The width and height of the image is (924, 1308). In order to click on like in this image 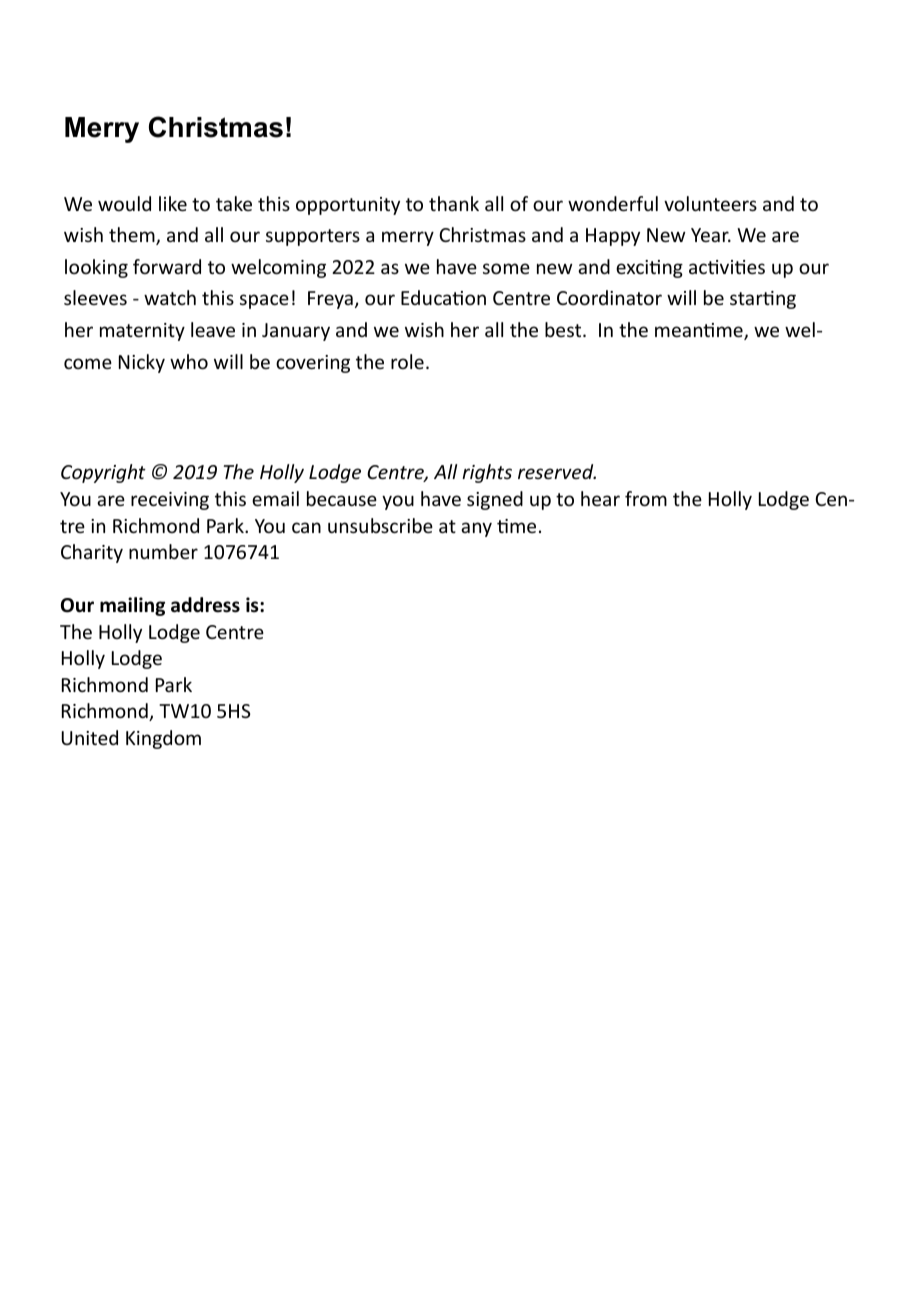, I will do `click(173, 203)`.
